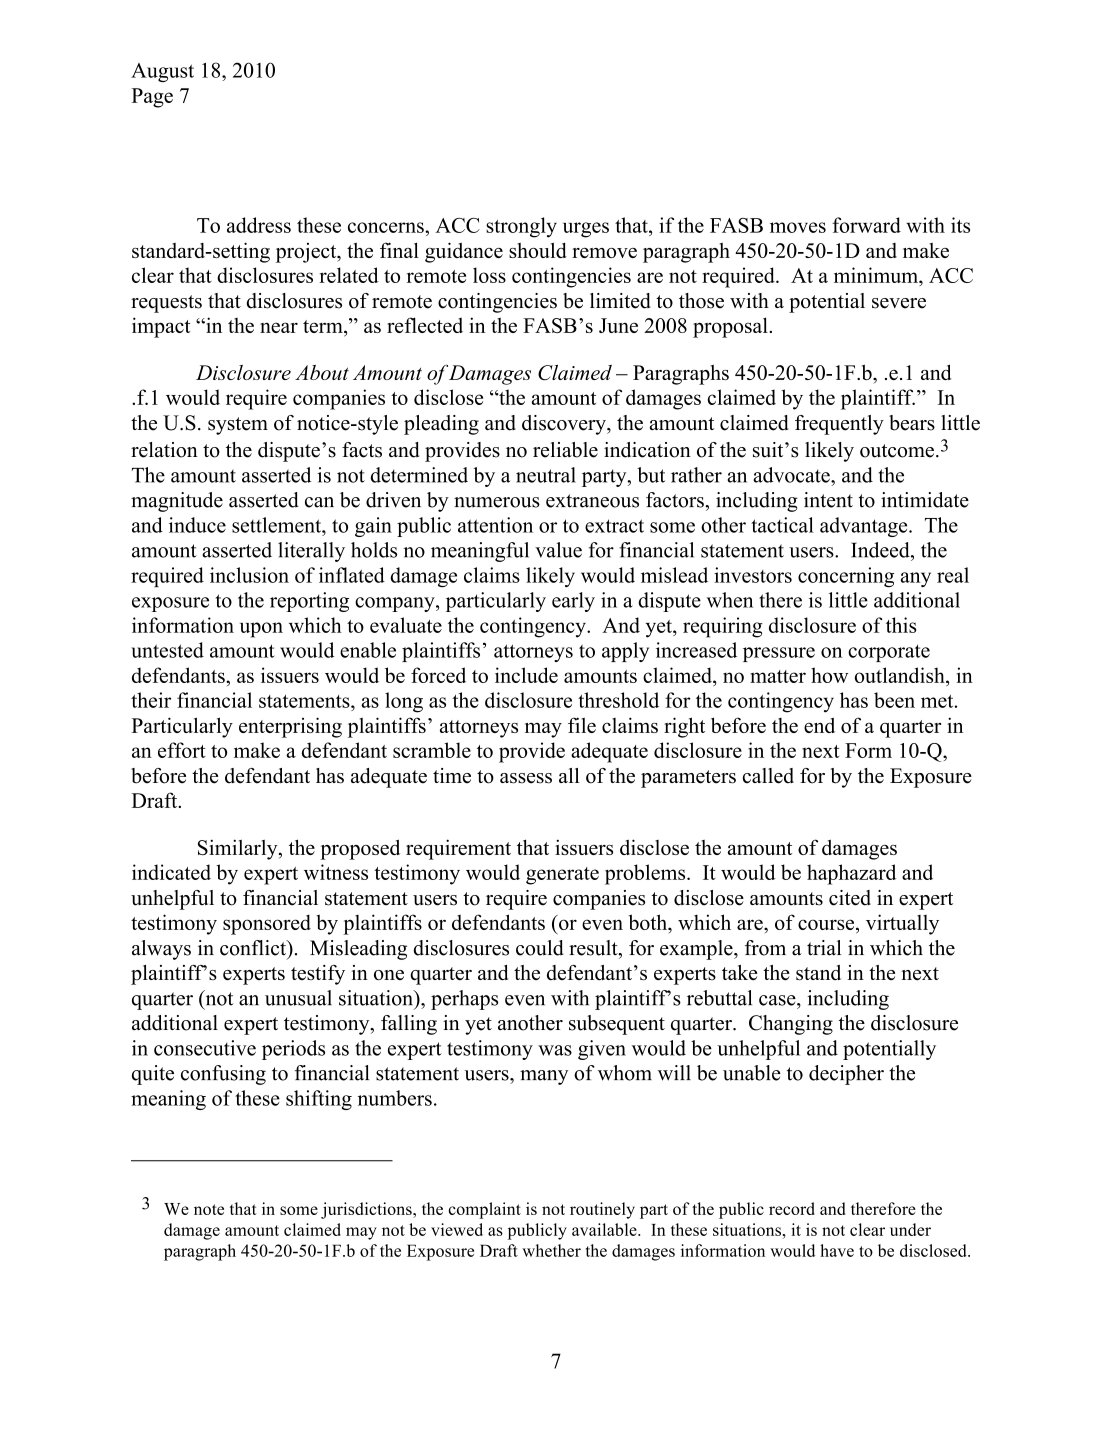  Describe the element at coordinates (209, 1209) in the screenshot. I see `note` at that location.
